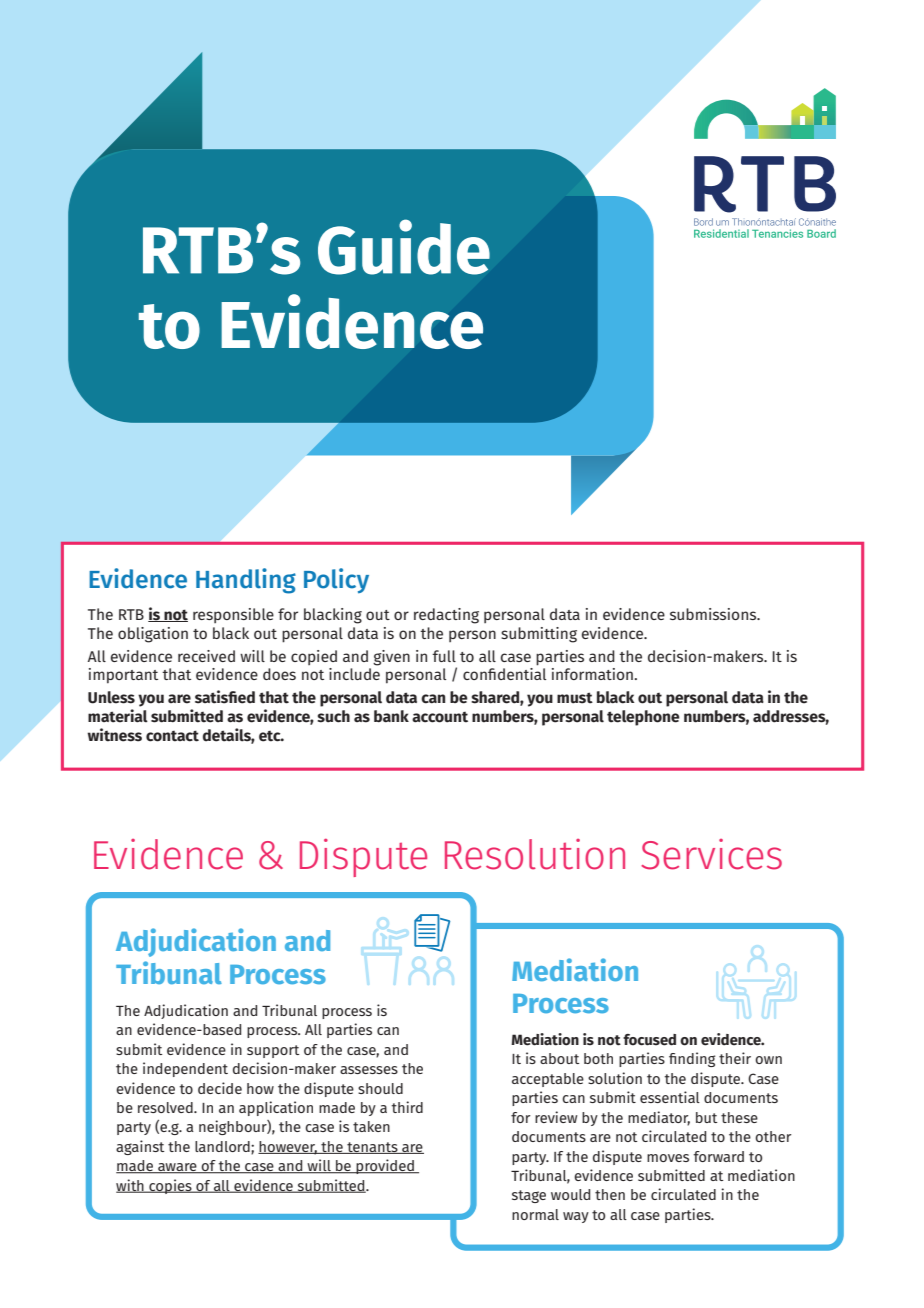  I want to click on telephone, so click(643, 718).
